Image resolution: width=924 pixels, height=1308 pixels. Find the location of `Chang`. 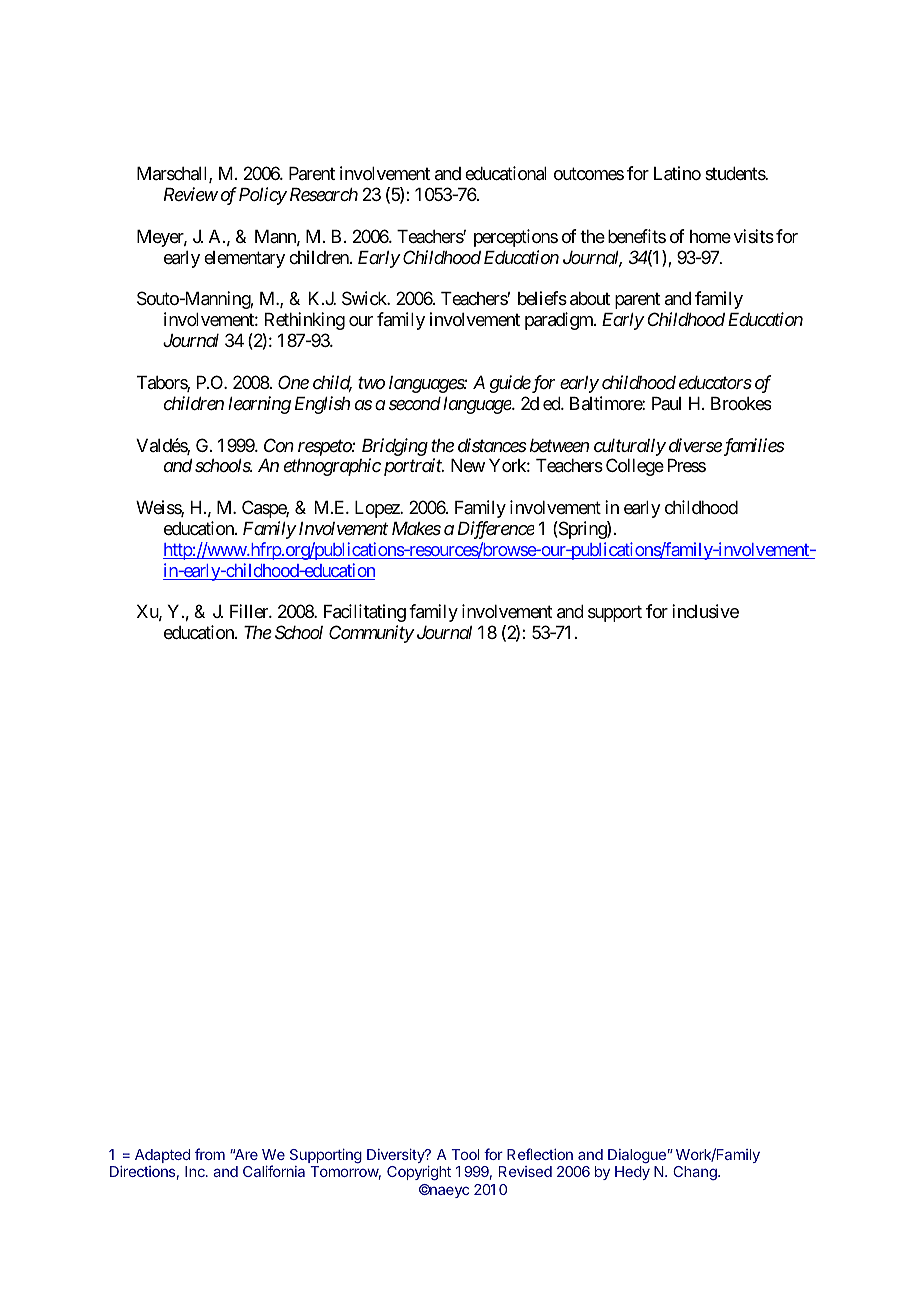

Chang is located at coordinates (696, 1173).
